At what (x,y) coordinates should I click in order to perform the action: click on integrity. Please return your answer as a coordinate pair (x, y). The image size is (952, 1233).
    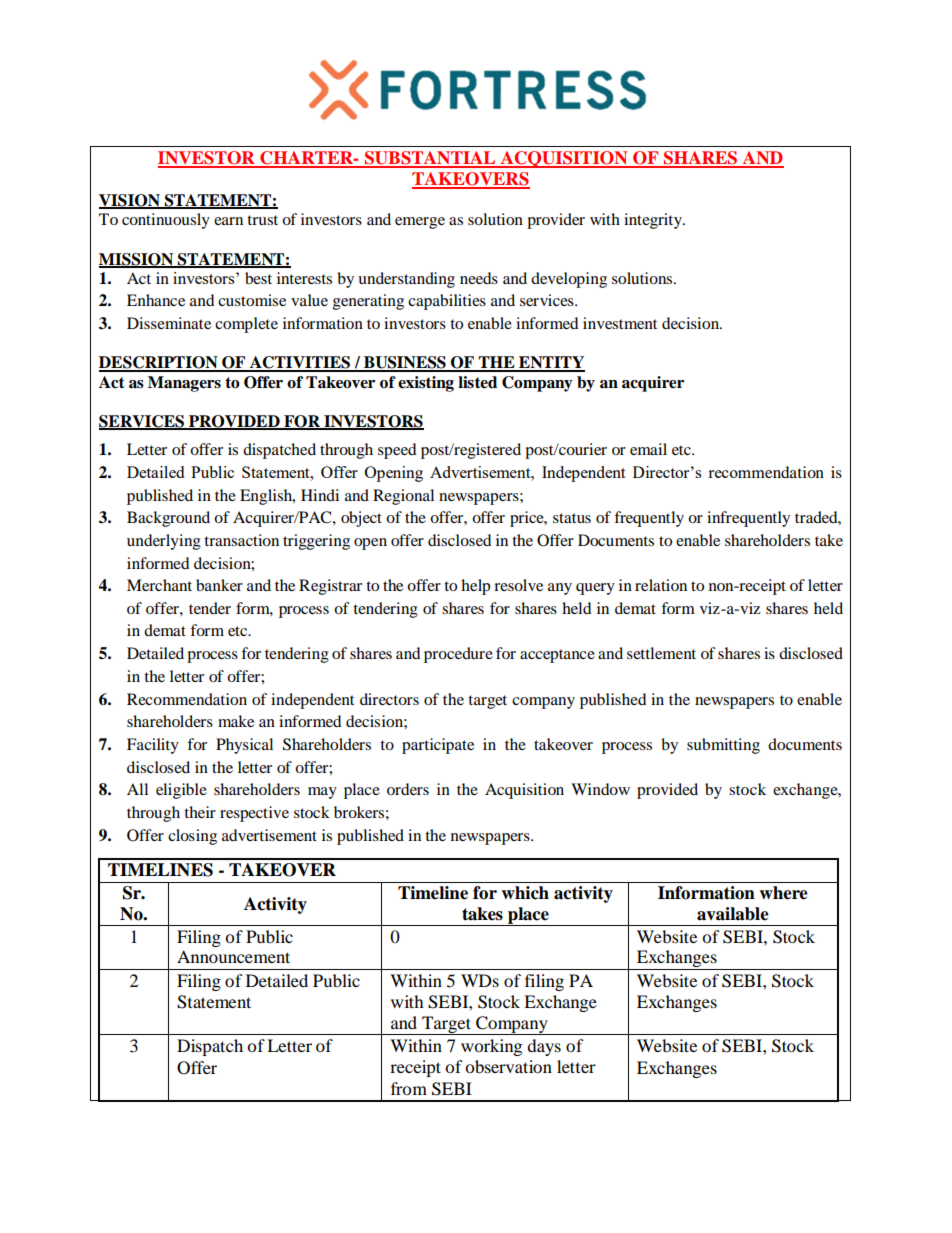
    Looking at the image, I should click on (654, 221).
